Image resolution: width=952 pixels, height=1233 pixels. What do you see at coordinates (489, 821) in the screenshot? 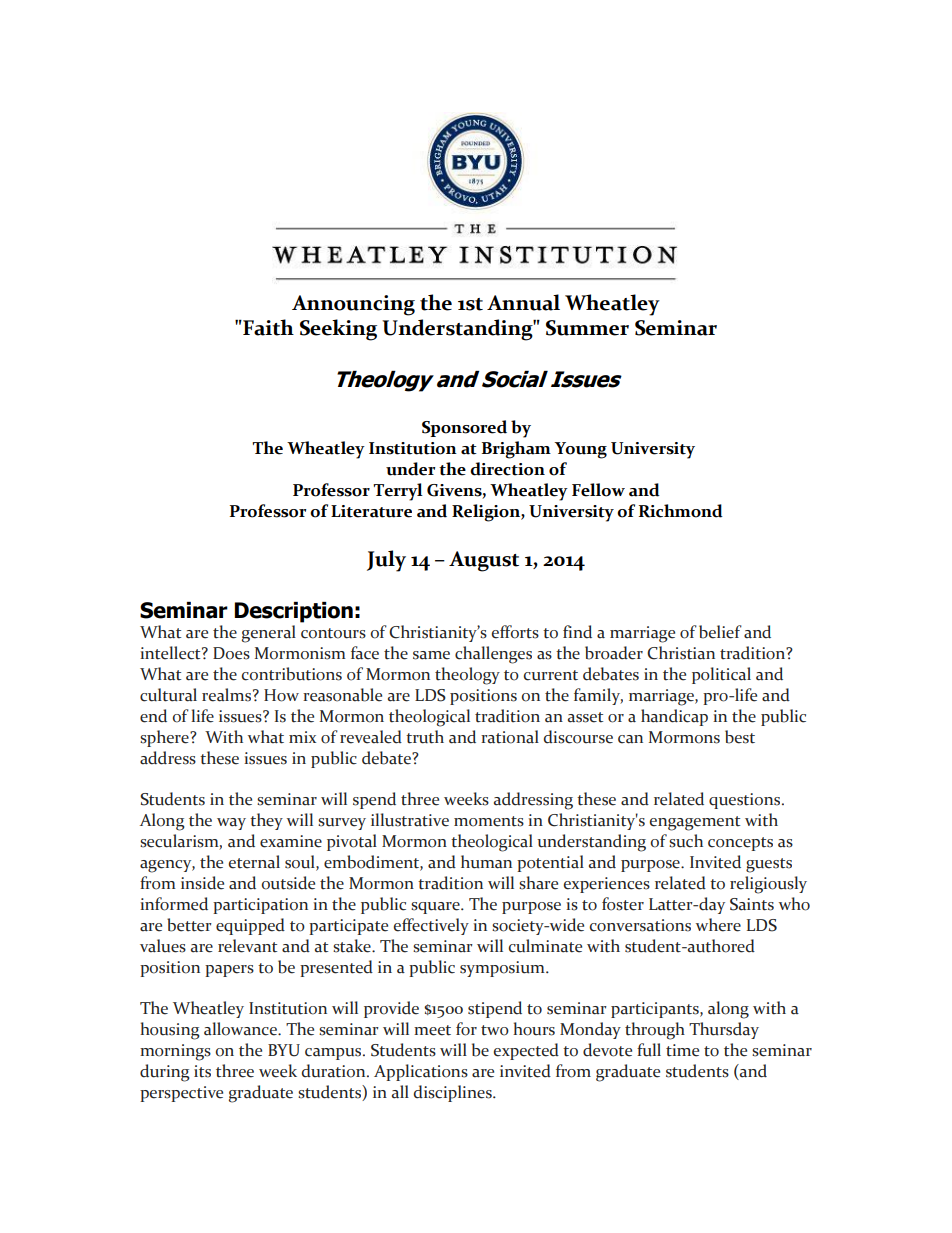
I see `moments` at bounding box center [489, 821].
